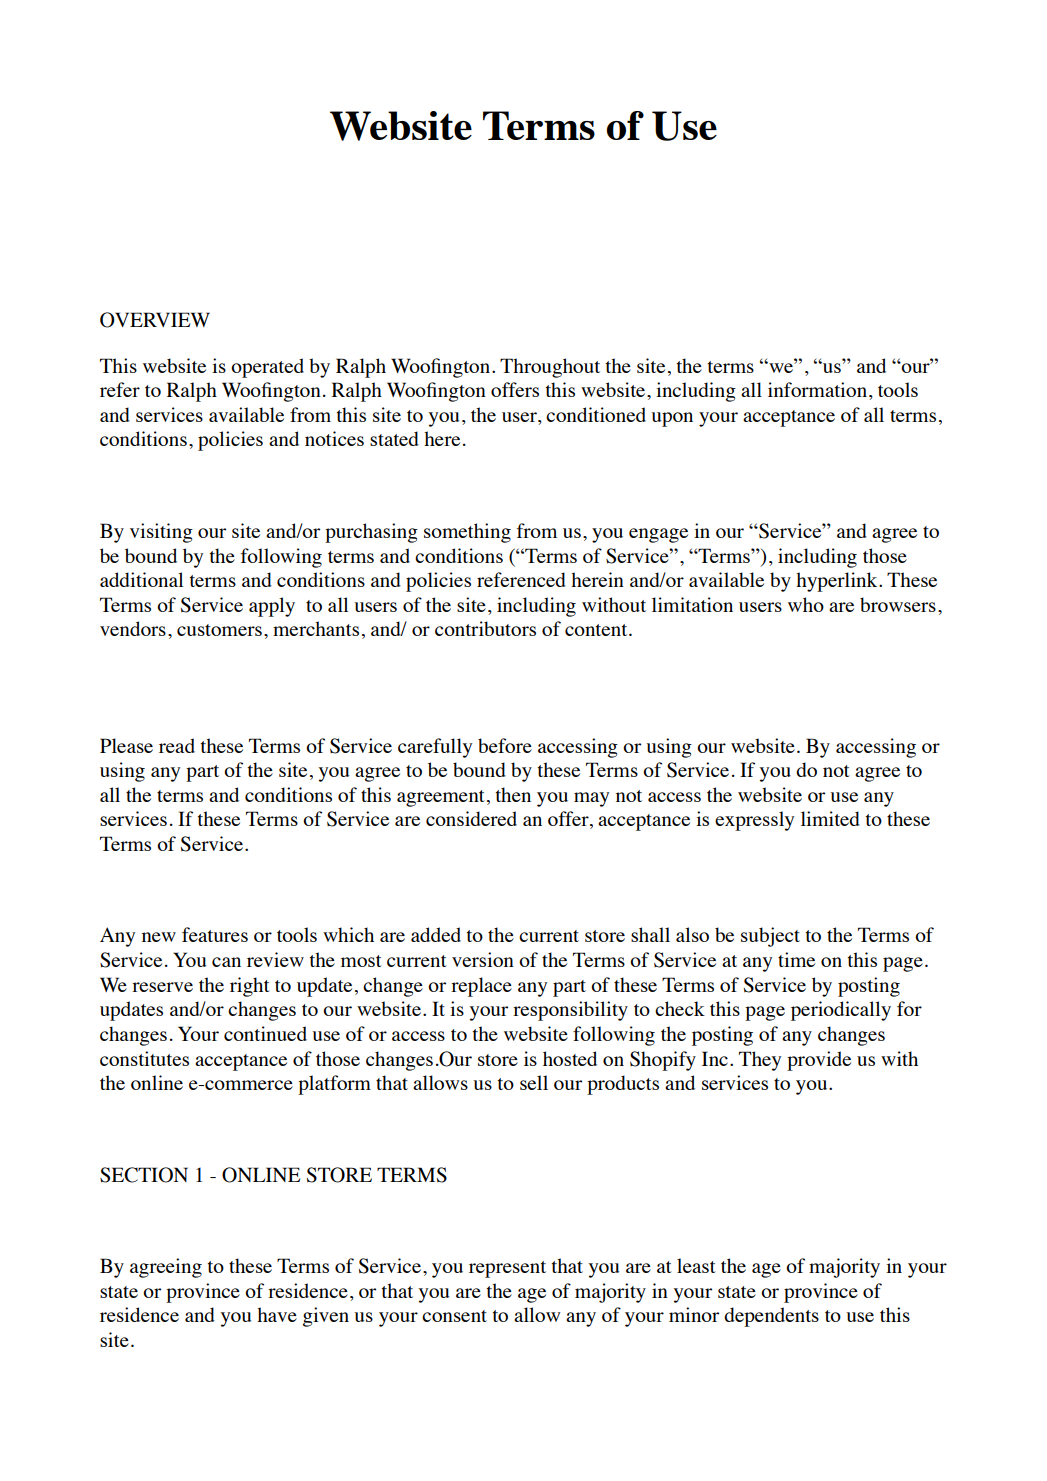 This screenshot has width=1047, height=1481. What do you see at coordinates (771, 1317) in the screenshot?
I see `dependents` at bounding box center [771, 1317].
